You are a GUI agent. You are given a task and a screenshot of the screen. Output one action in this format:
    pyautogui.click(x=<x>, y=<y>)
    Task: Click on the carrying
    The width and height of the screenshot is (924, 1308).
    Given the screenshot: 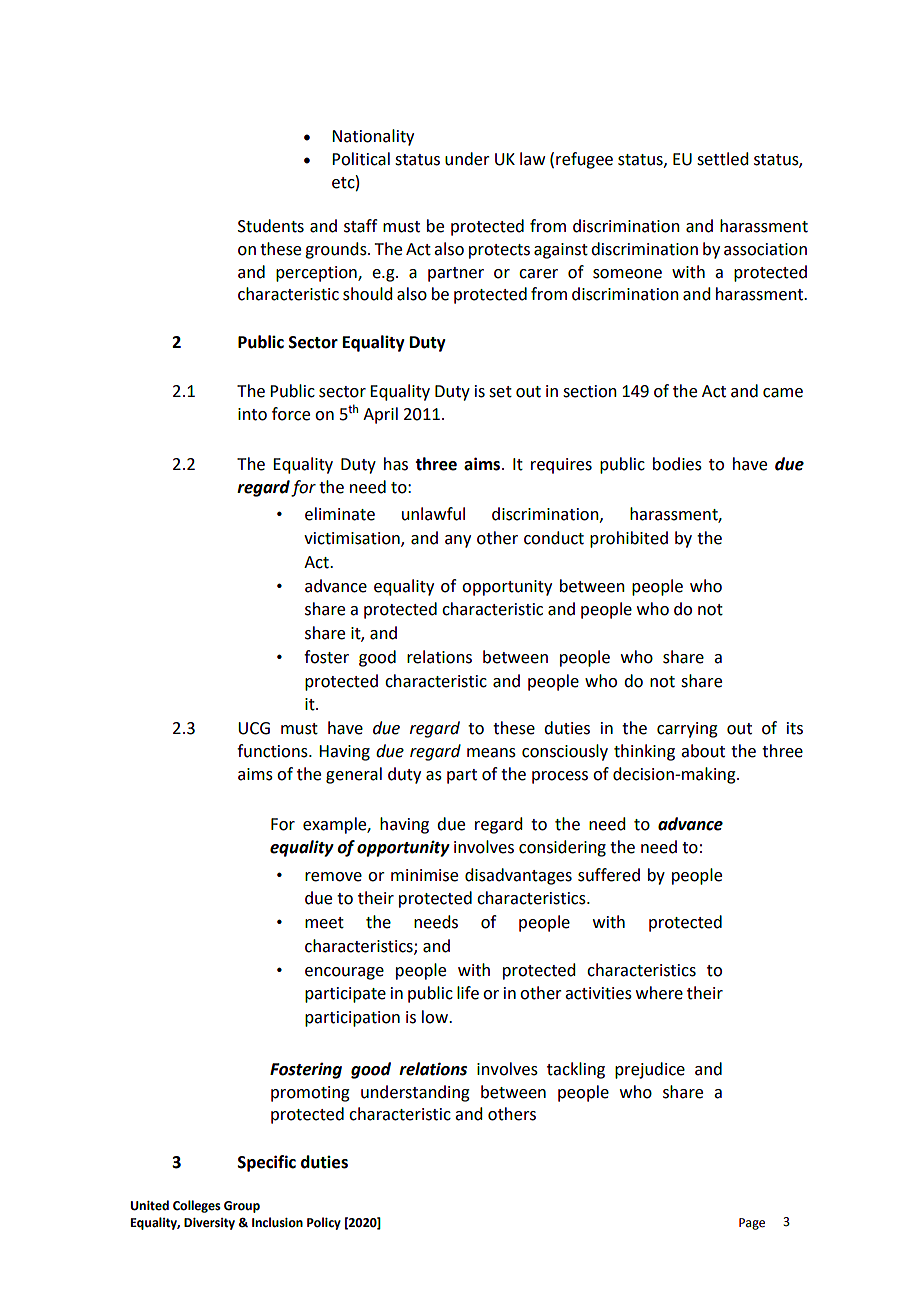 What is the action you would take?
    pyautogui.click(x=687, y=730)
